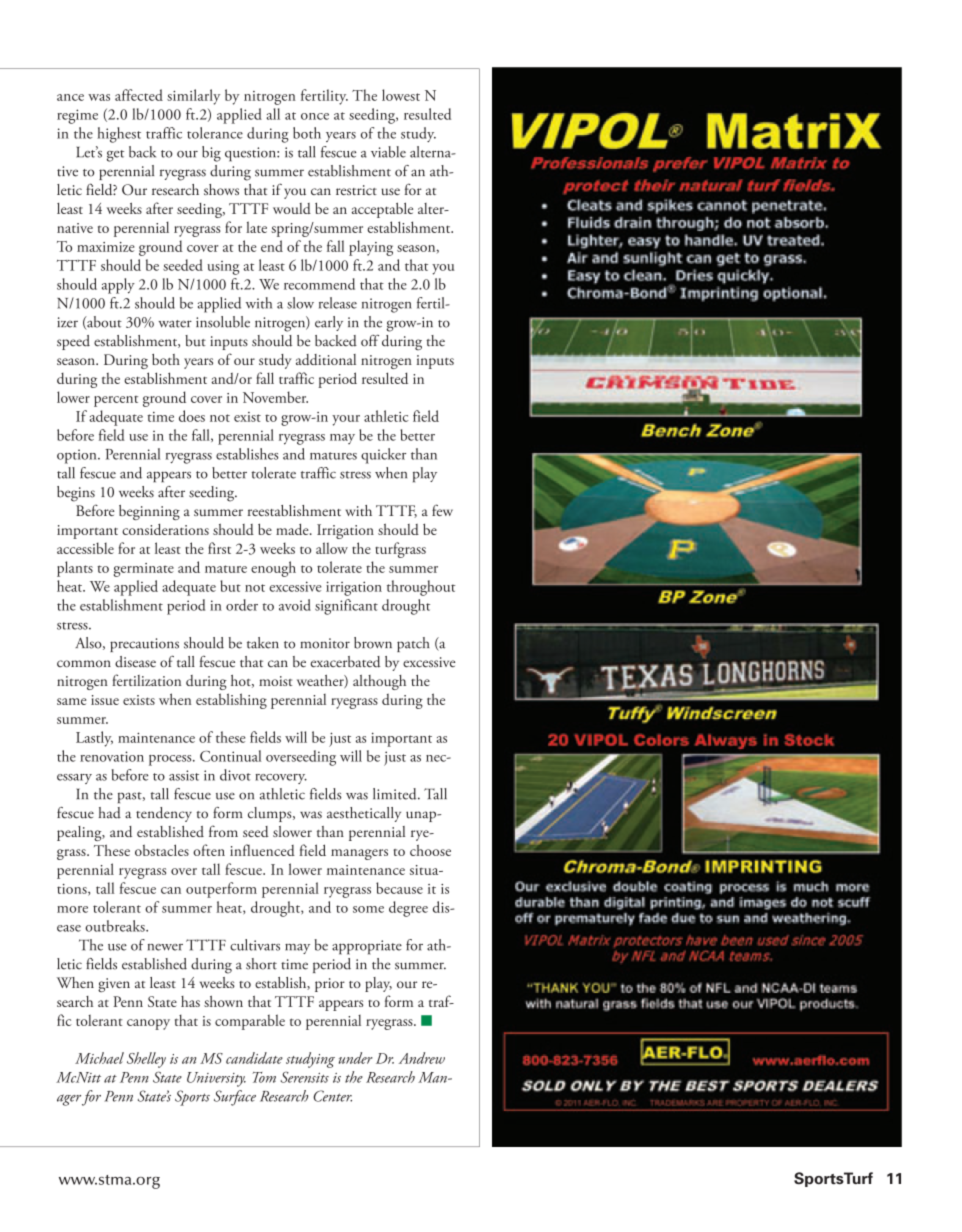 The image size is (962, 1232). Describe the element at coordinates (242, 605) in the screenshot. I see `order` at that location.
